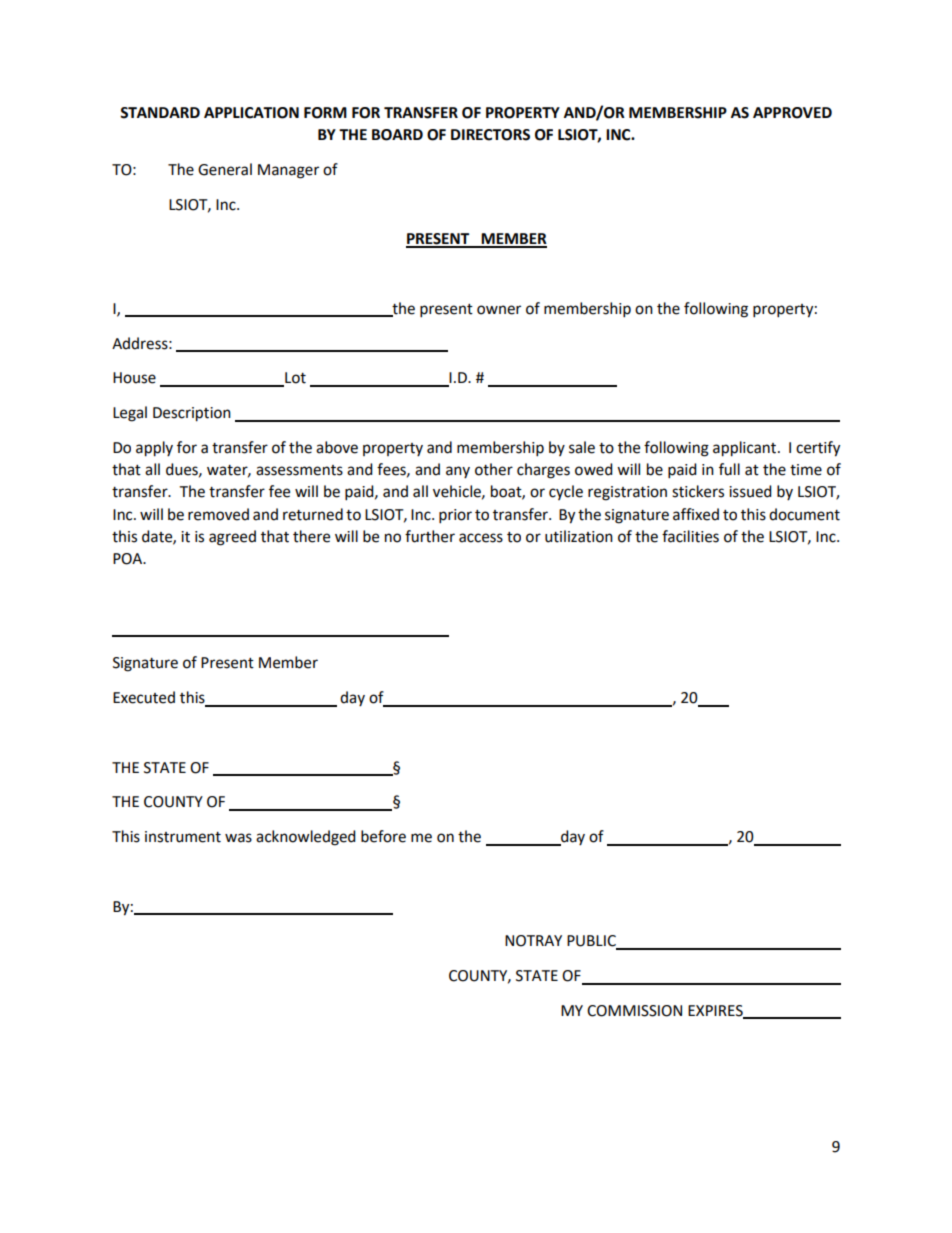  Describe the element at coordinates (481, 538) in the document. I see `access` at that location.
